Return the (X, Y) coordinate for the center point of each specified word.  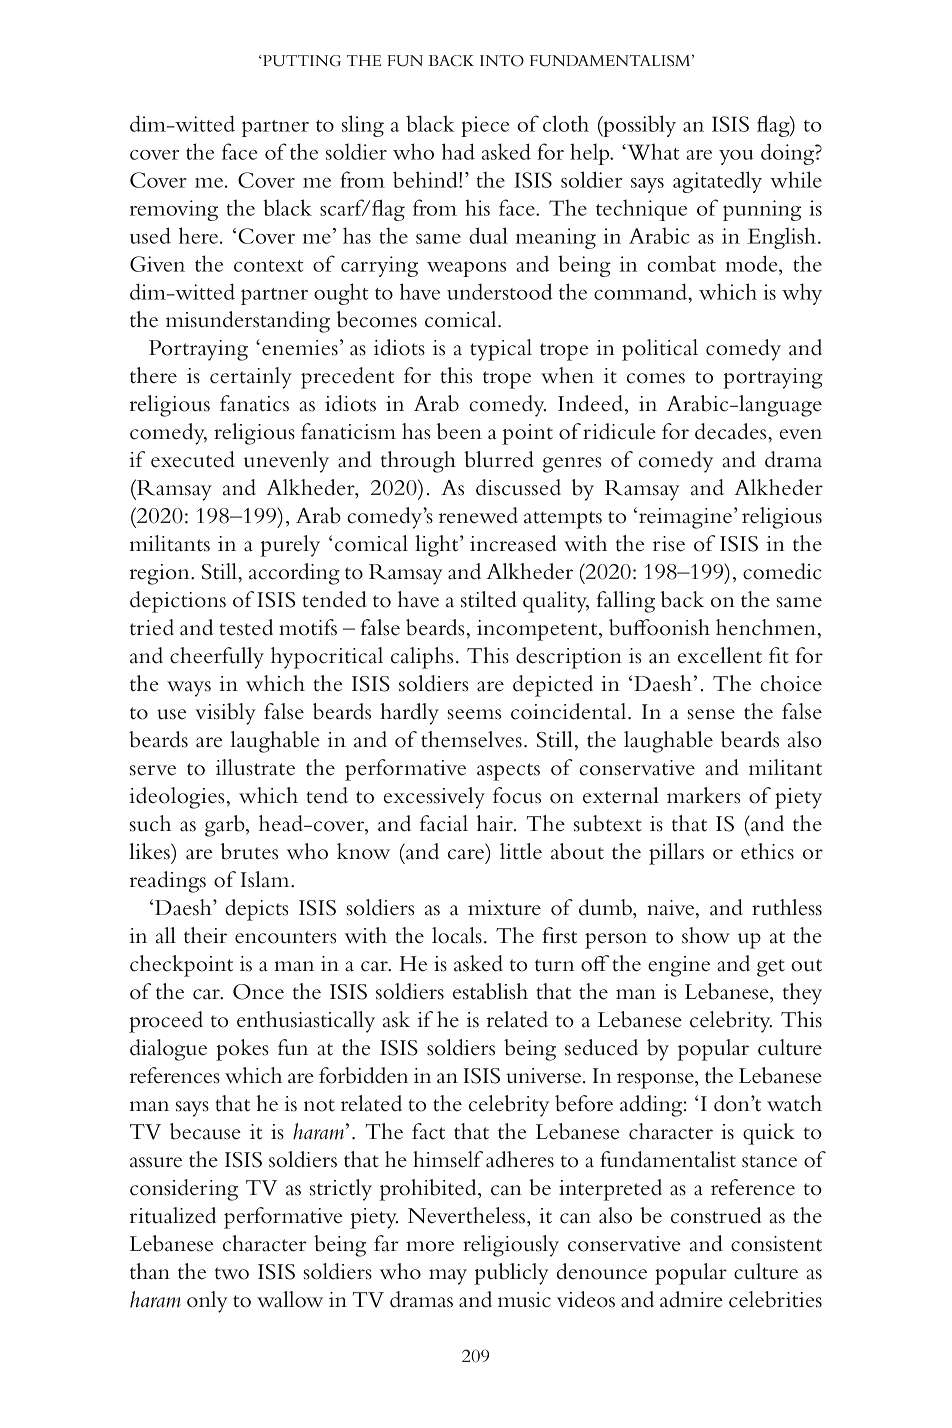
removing (174, 210)
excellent (720, 655)
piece (485, 126)
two (232, 1273)
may (448, 1277)
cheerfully (217, 658)
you (736, 157)
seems (474, 714)
